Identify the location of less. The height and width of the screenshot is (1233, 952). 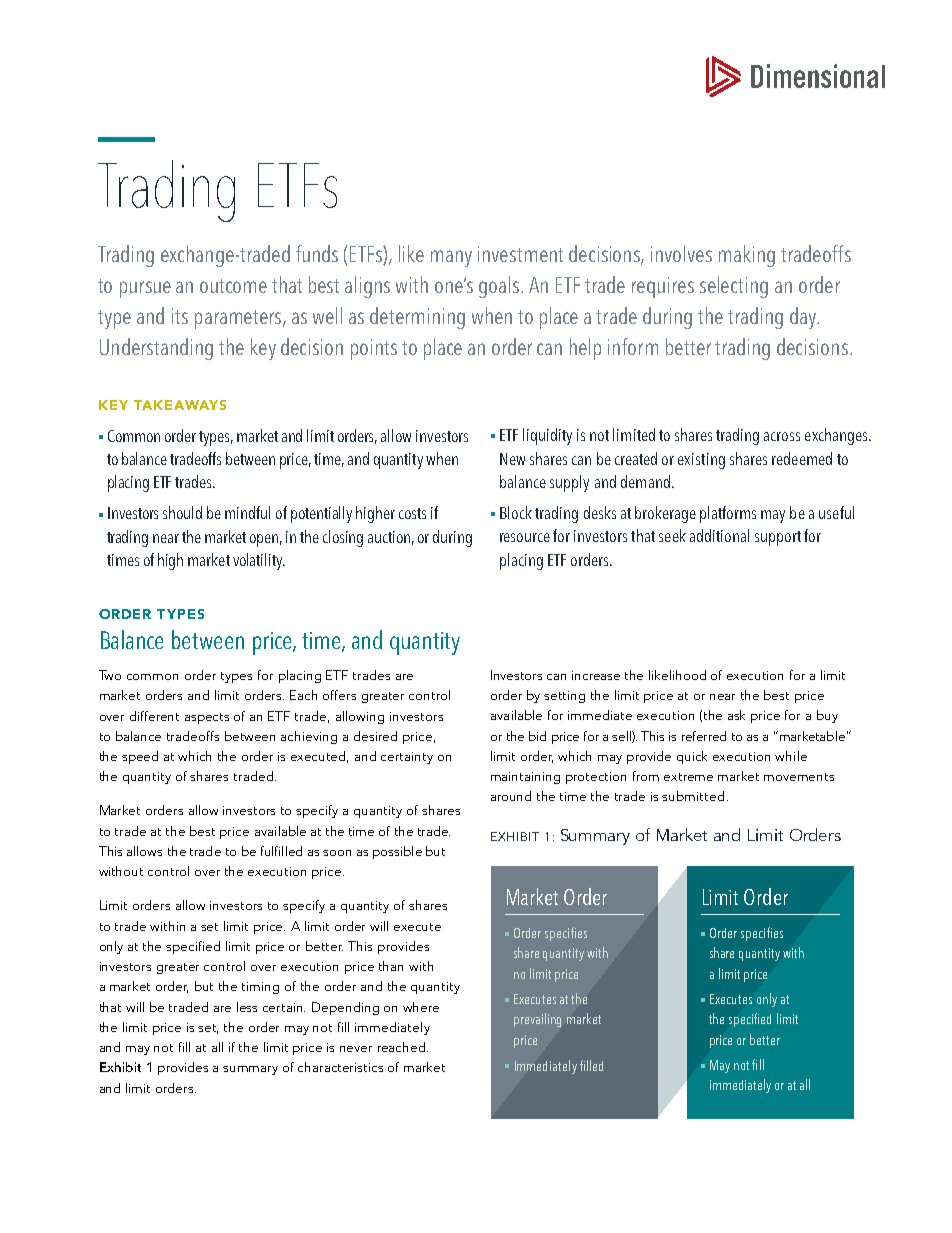
(247, 1007).
